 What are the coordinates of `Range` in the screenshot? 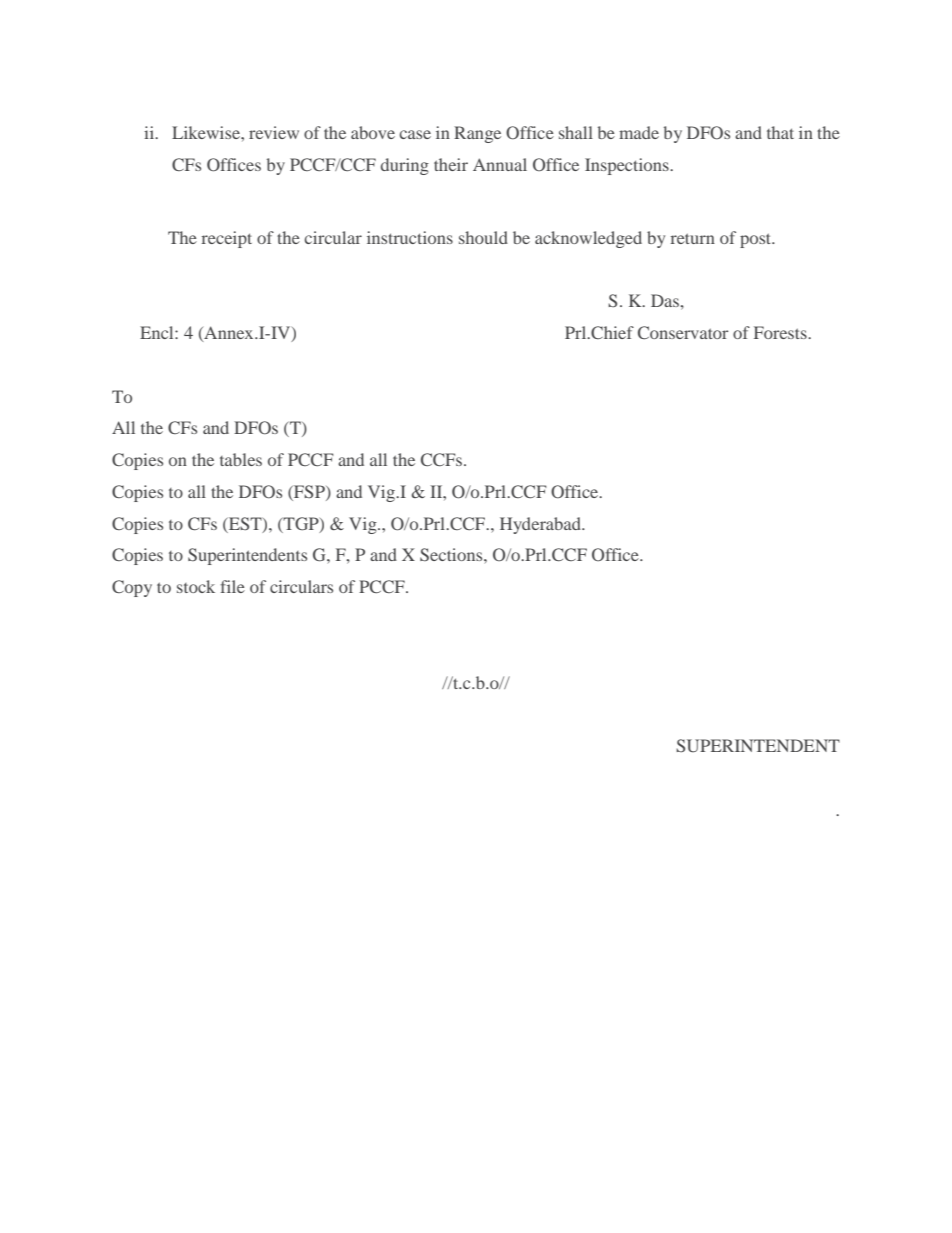 It's located at (477, 134).
